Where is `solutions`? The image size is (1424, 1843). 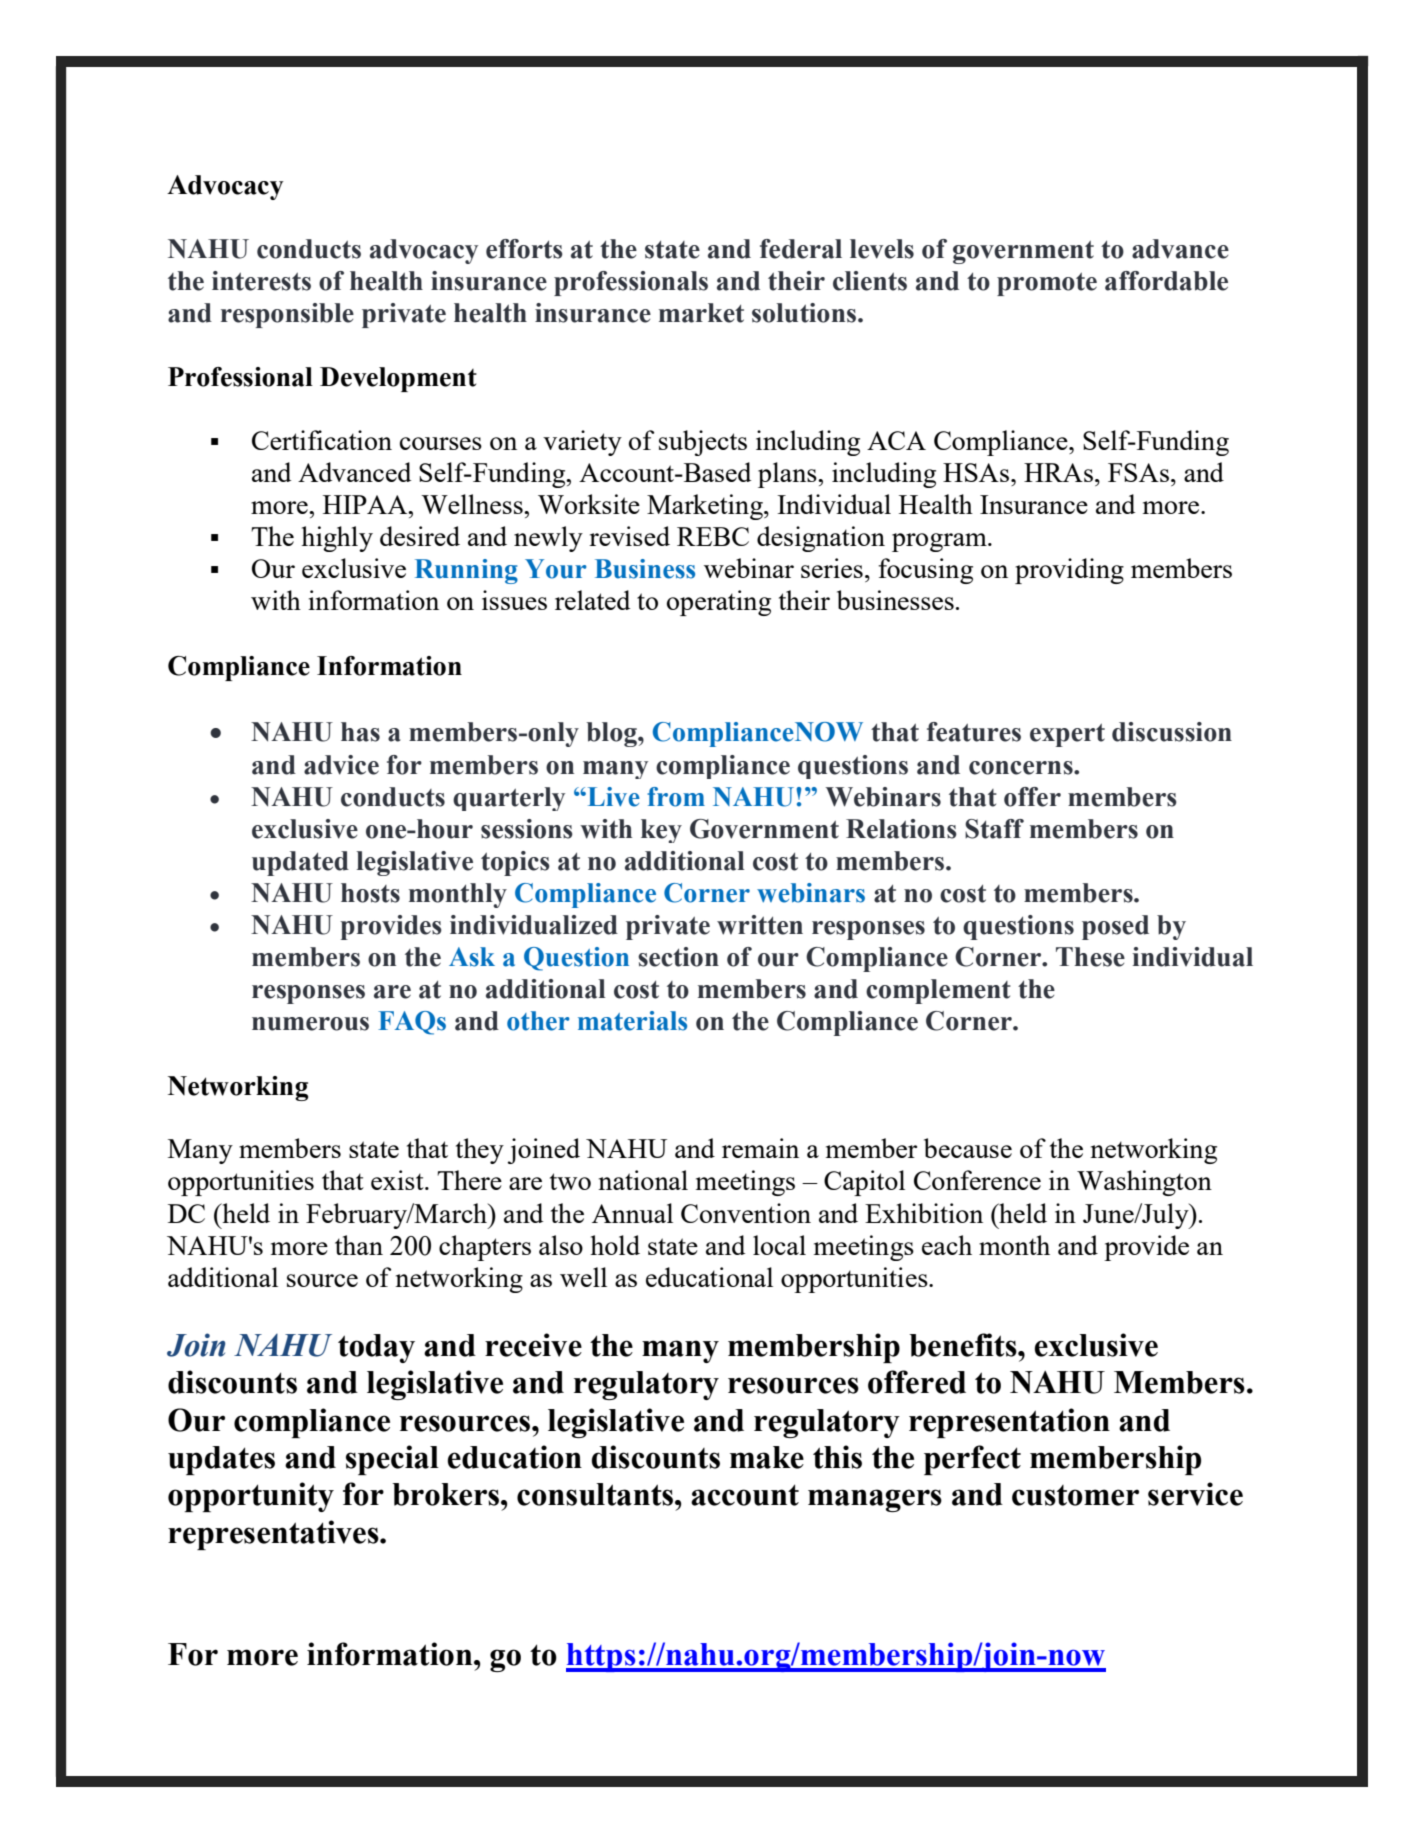 solutions is located at coordinates (805, 313).
